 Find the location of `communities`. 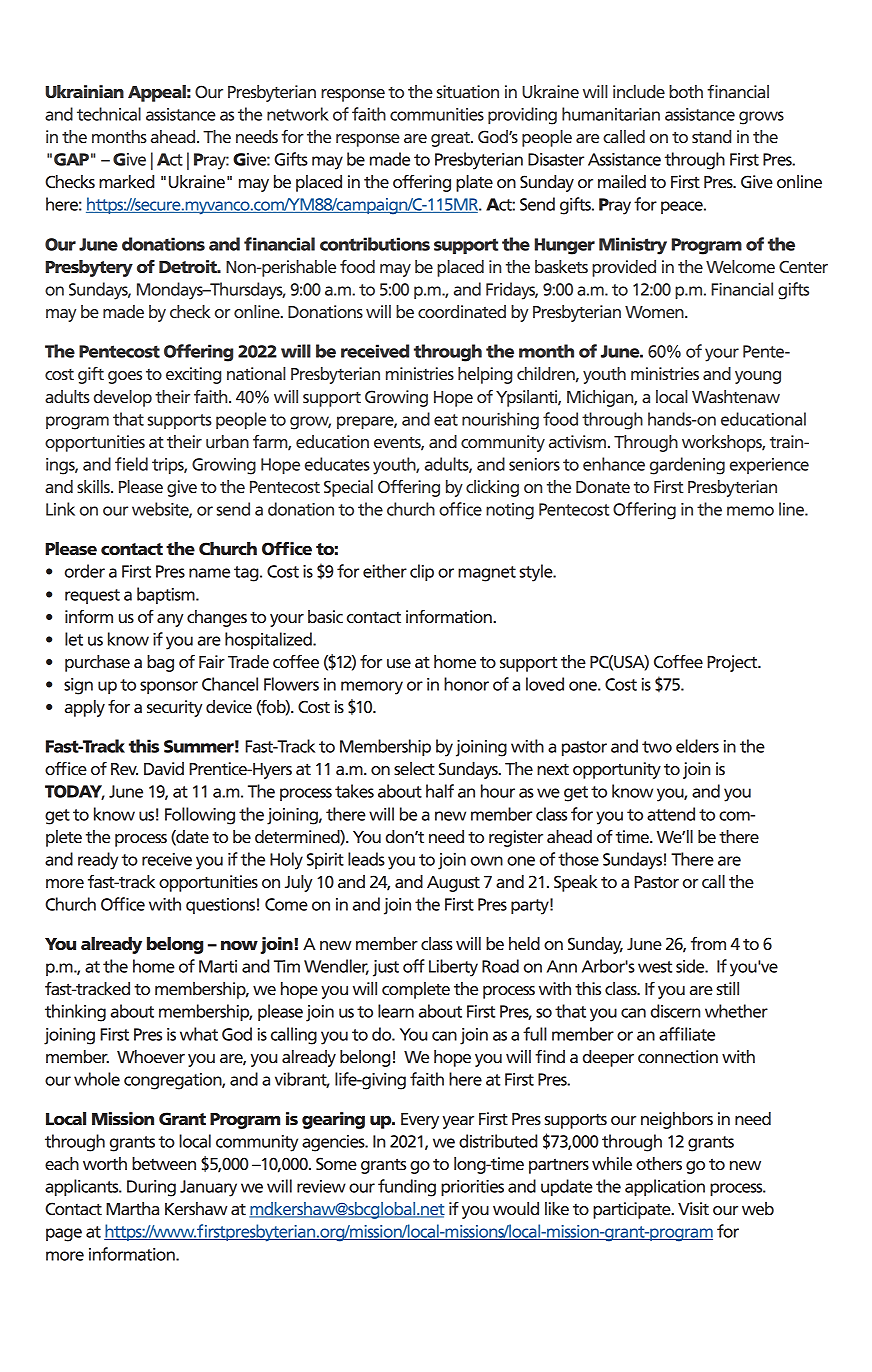

communities is located at coordinates (437, 114).
